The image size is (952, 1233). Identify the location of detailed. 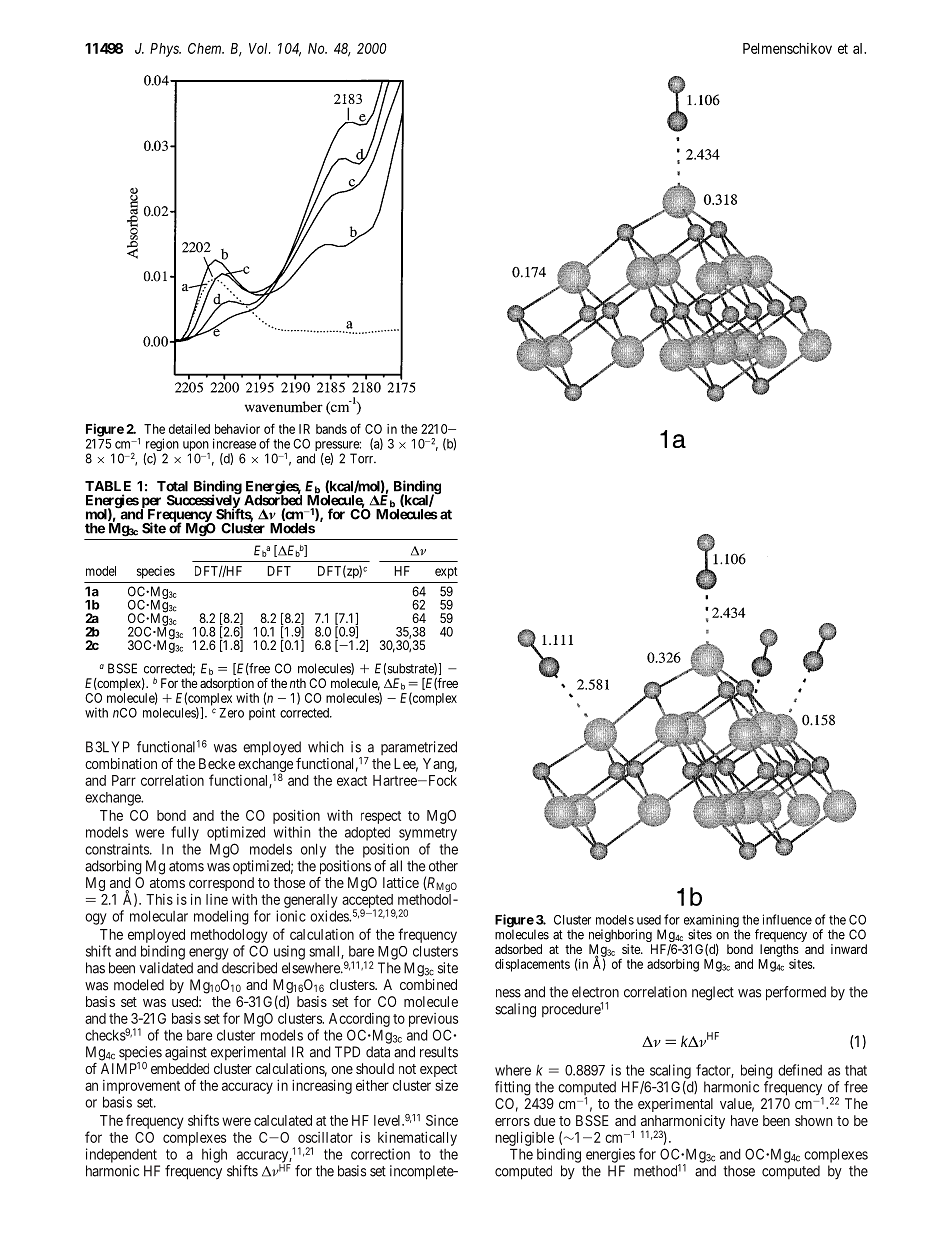
(189, 429).
